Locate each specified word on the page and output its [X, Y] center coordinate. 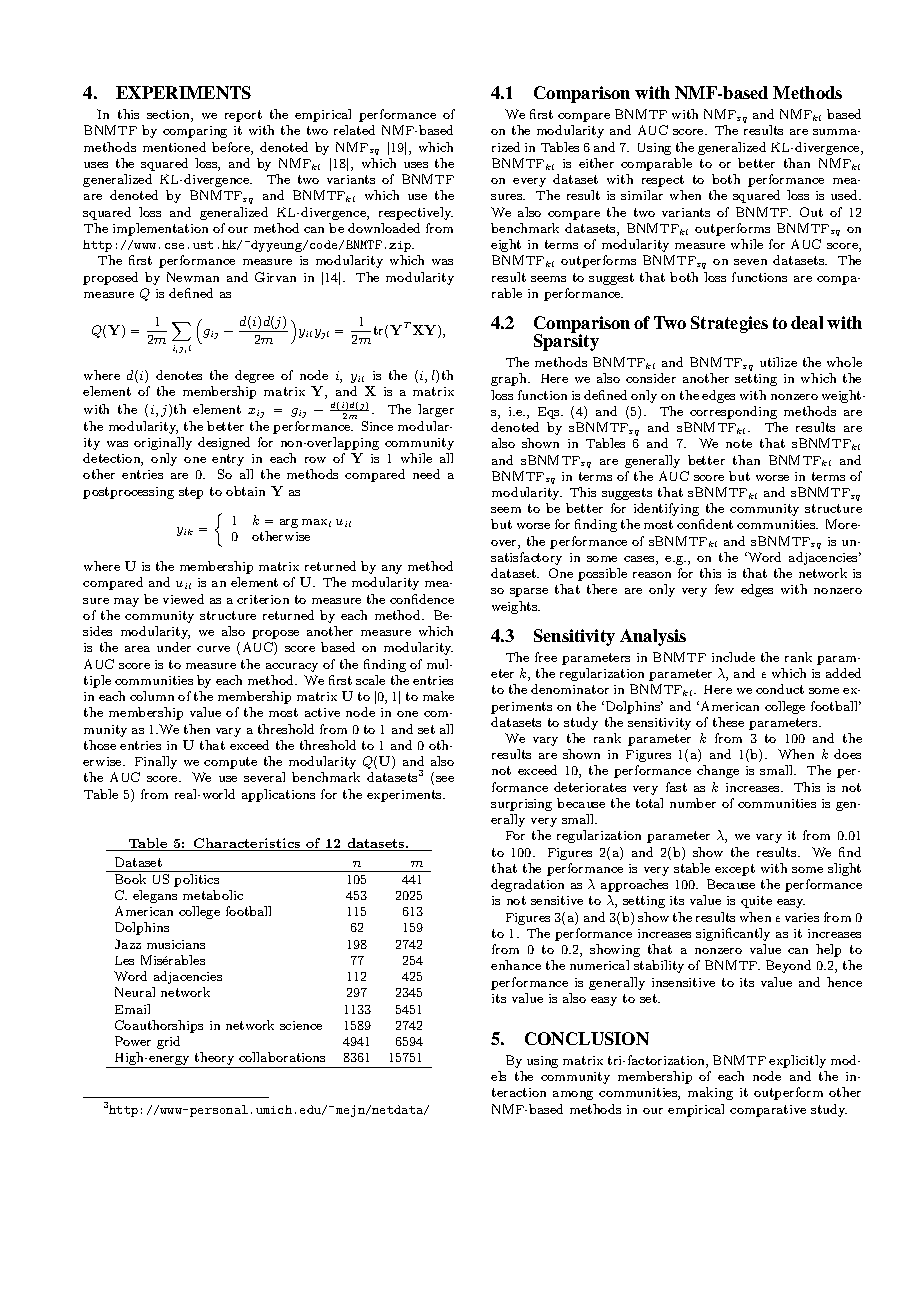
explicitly [797, 1061]
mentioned [174, 147]
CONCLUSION [587, 1038]
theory [214, 1060]
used [845, 195]
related [354, 130]
